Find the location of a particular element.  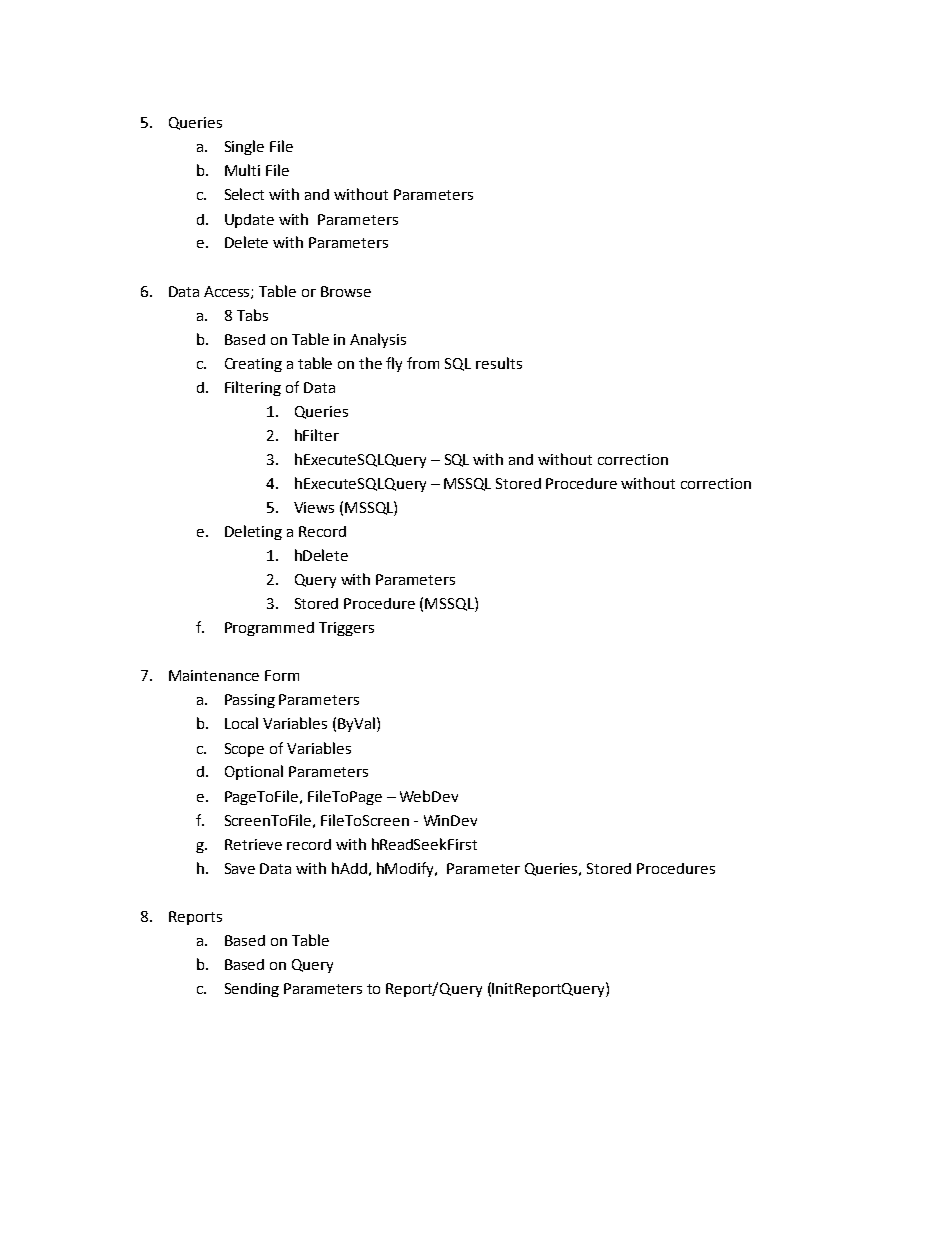

Deleting is located at coordinates (253, 532).
